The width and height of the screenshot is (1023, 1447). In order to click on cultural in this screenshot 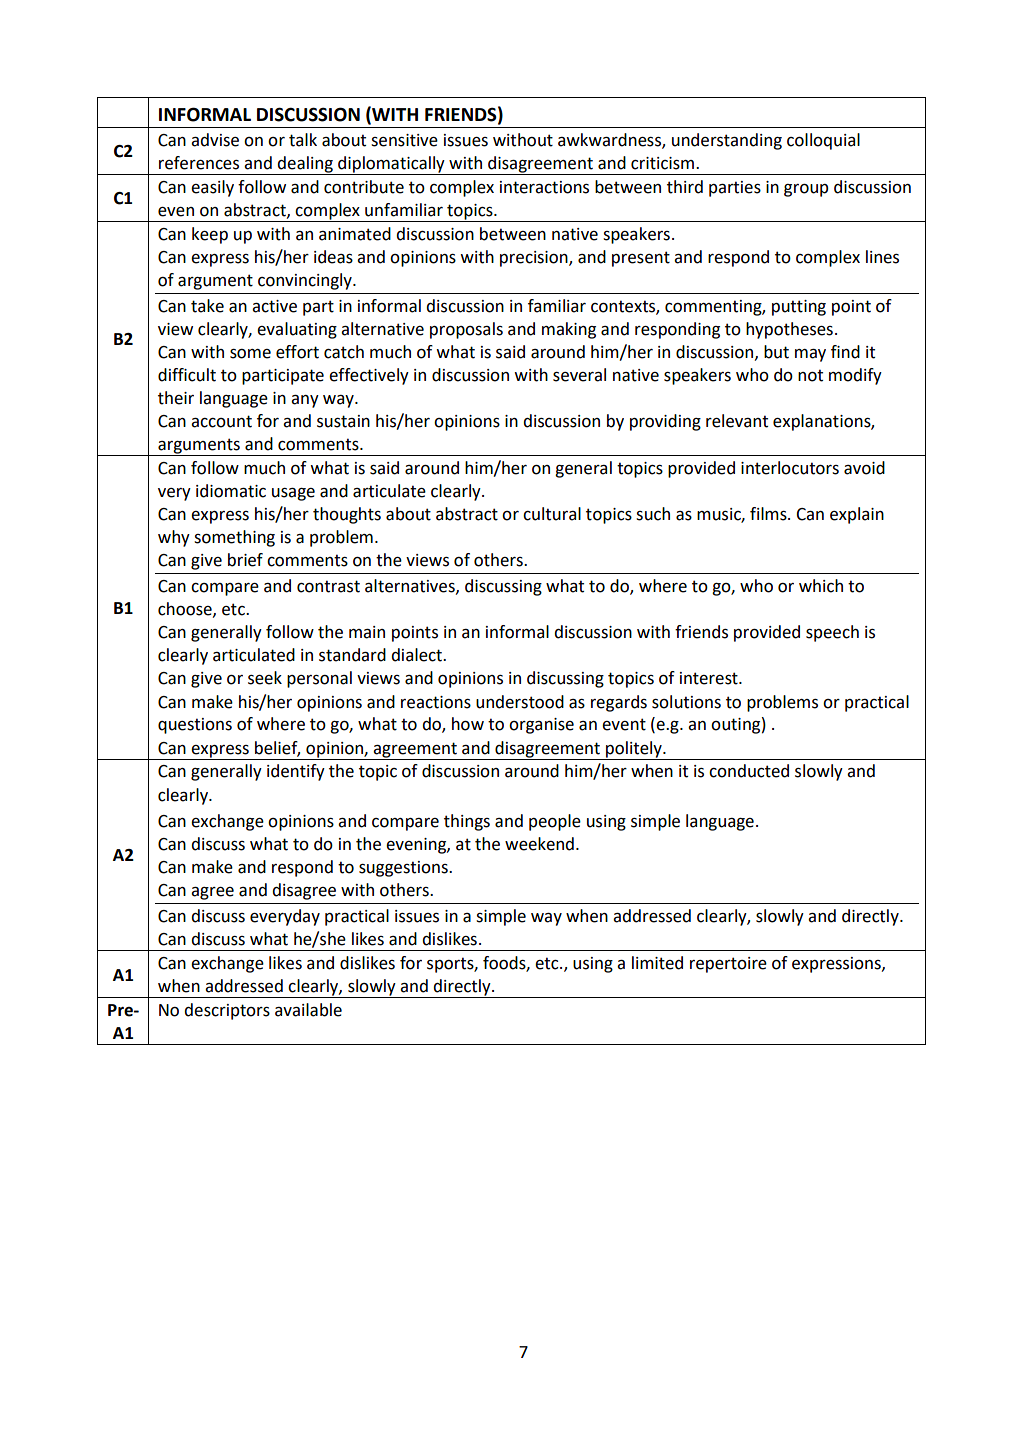, I will do `click(552, 514)`.
